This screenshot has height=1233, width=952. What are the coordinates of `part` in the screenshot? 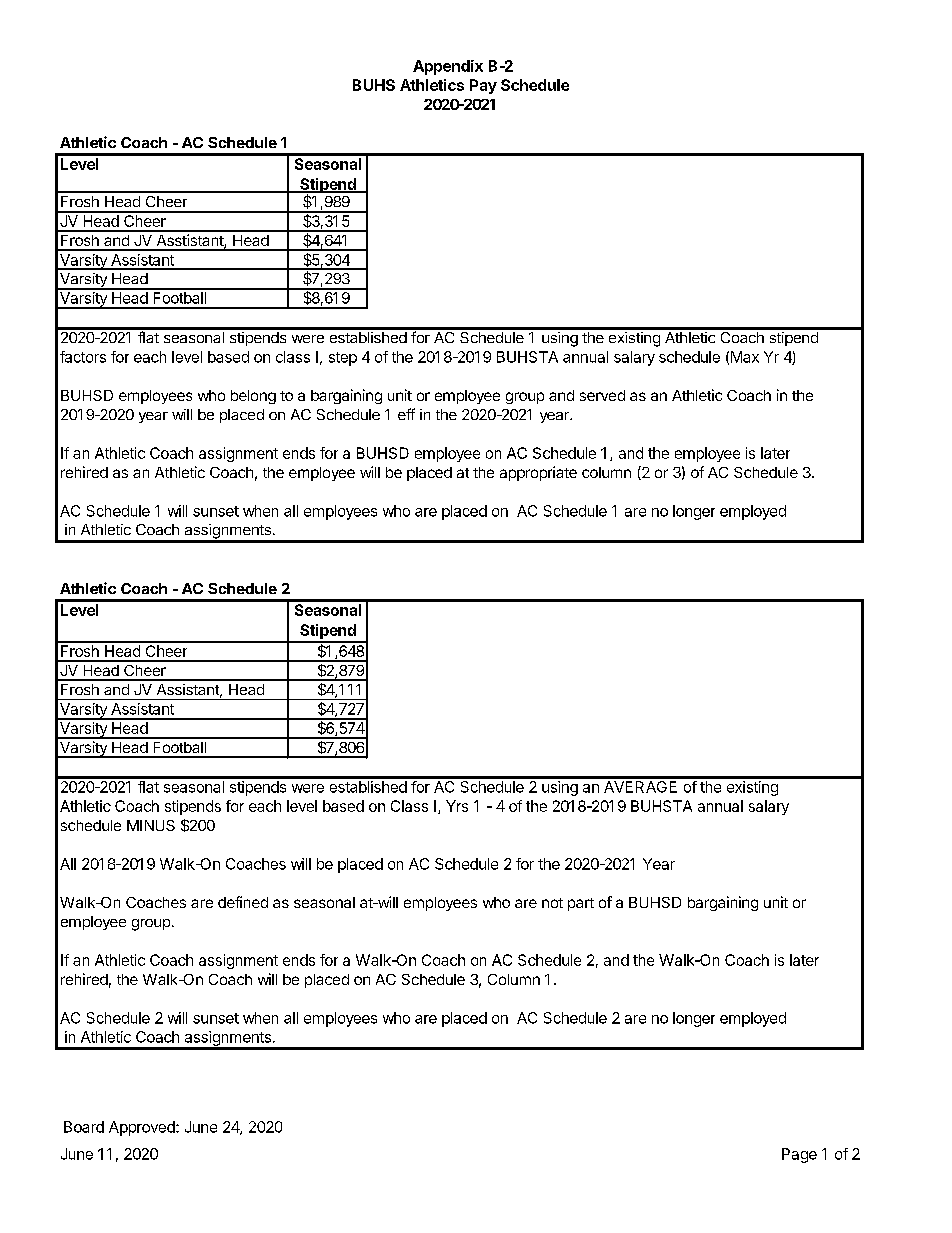 It's located at (581, 904).
